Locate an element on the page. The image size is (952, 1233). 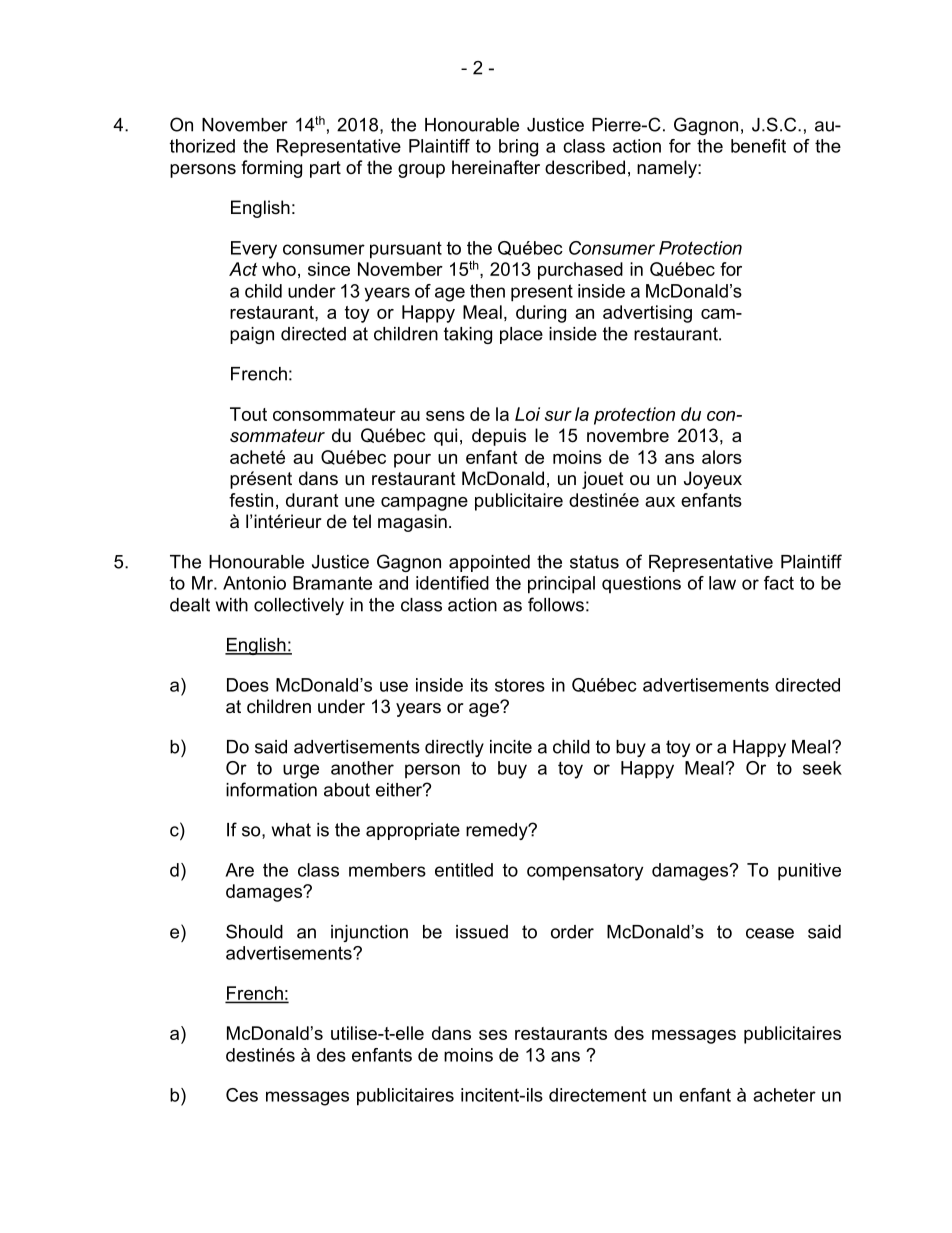
hereinafter is located at coordinates (496, 167).
